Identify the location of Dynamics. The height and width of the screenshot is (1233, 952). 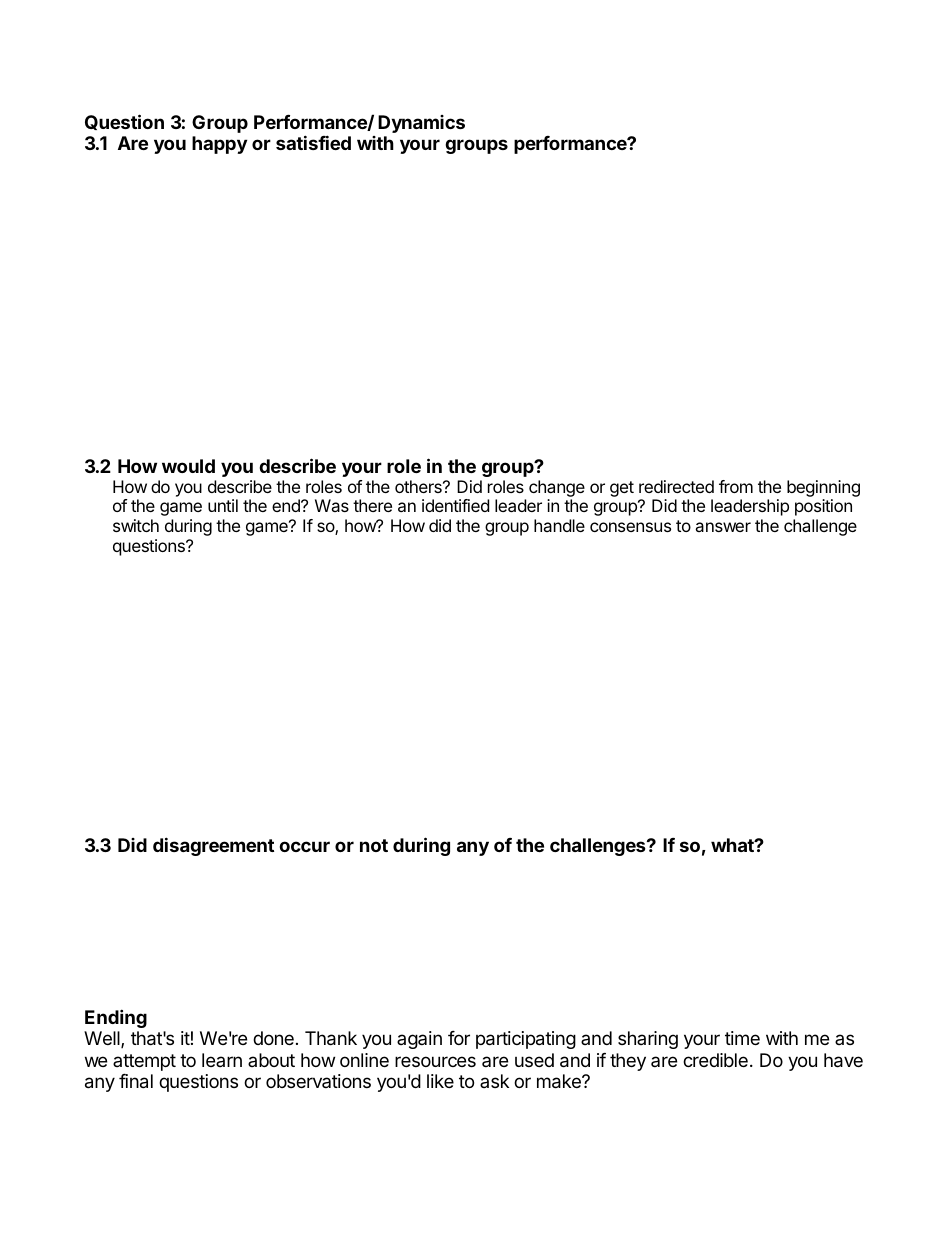
(421, 124).
